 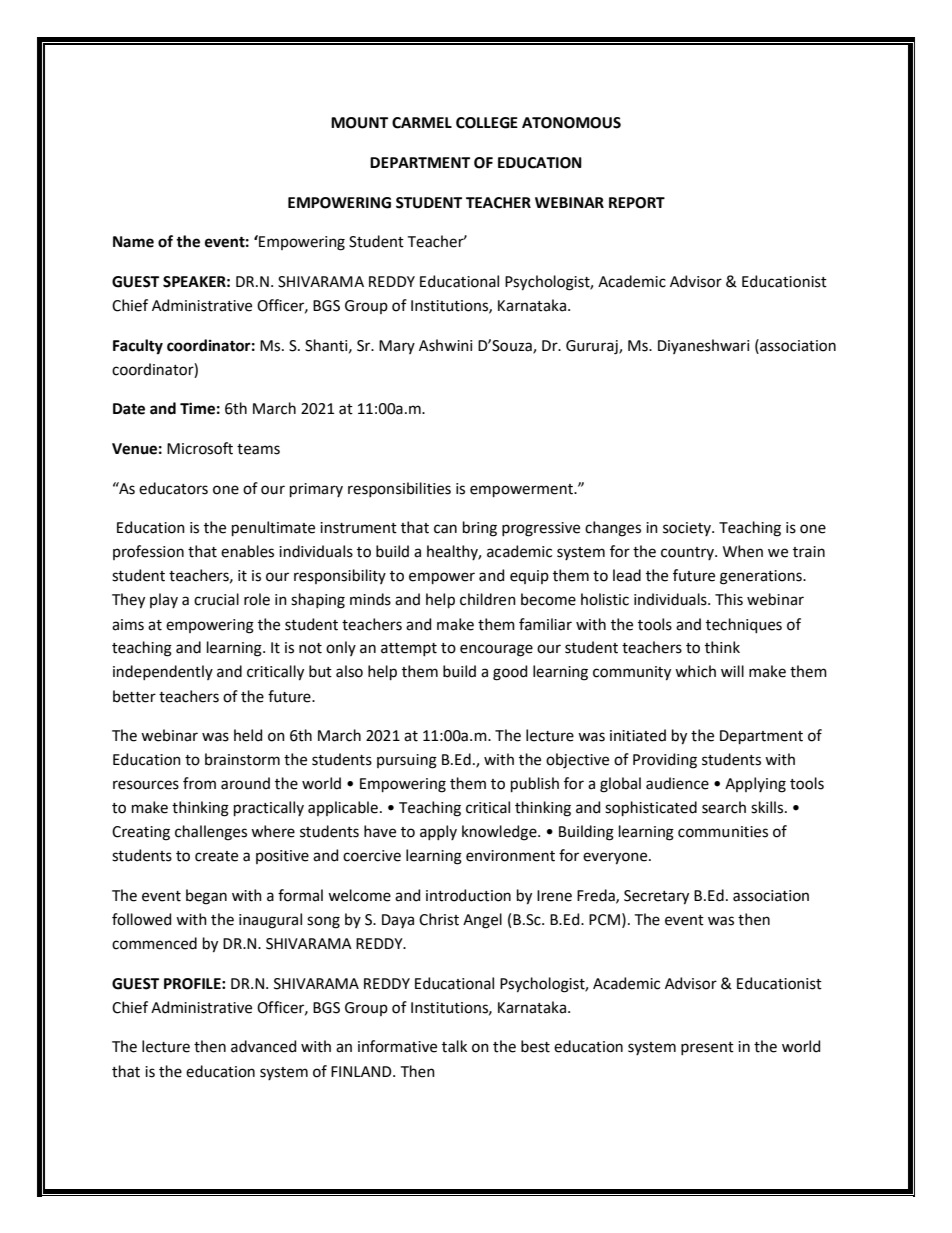 What do you see at coordinates (263, 1046) in the document?
I see `advanced` at bounding box center [263, 1046].
